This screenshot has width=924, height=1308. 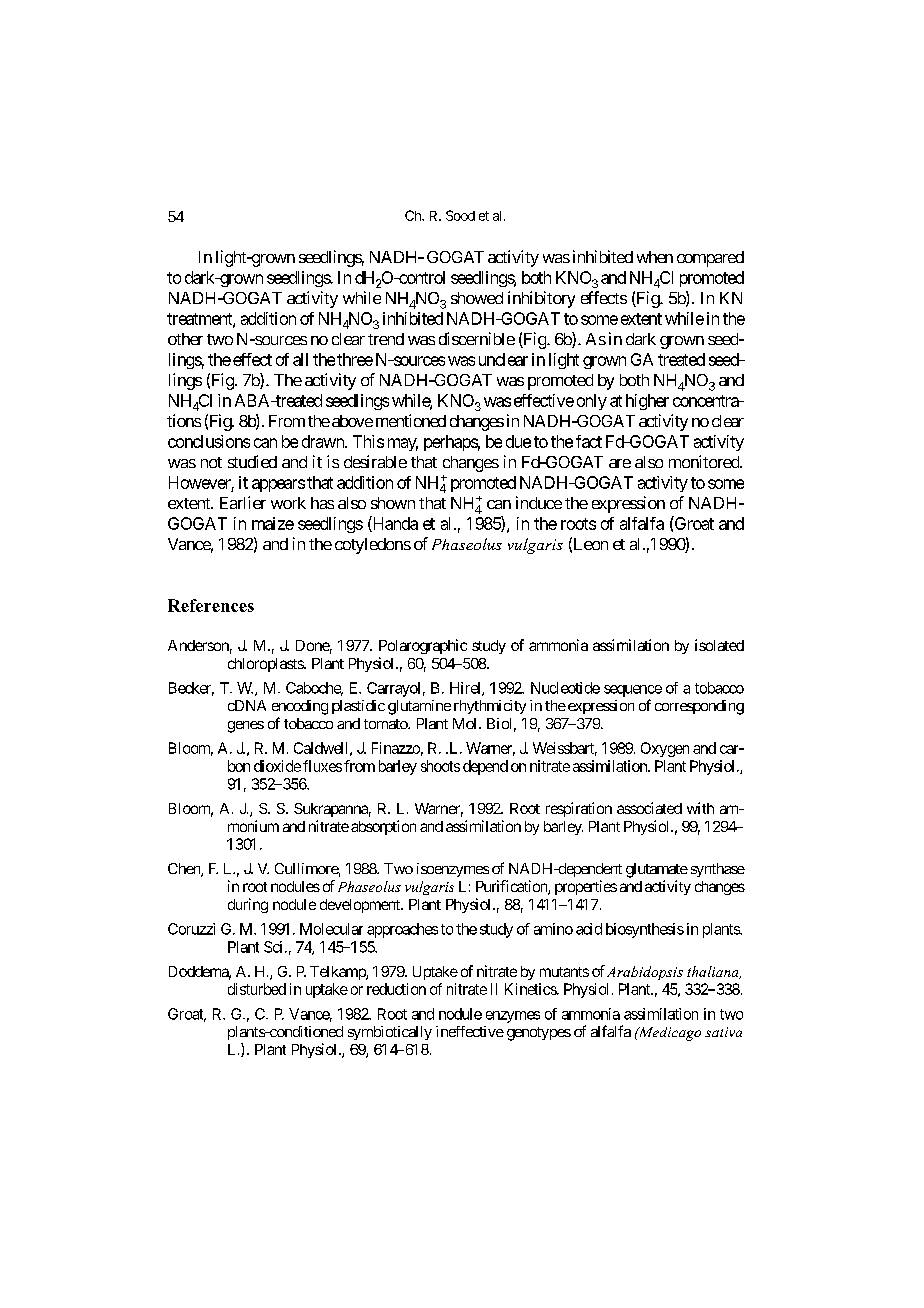 I want to click on treatment, so click(x=200, y=320).
